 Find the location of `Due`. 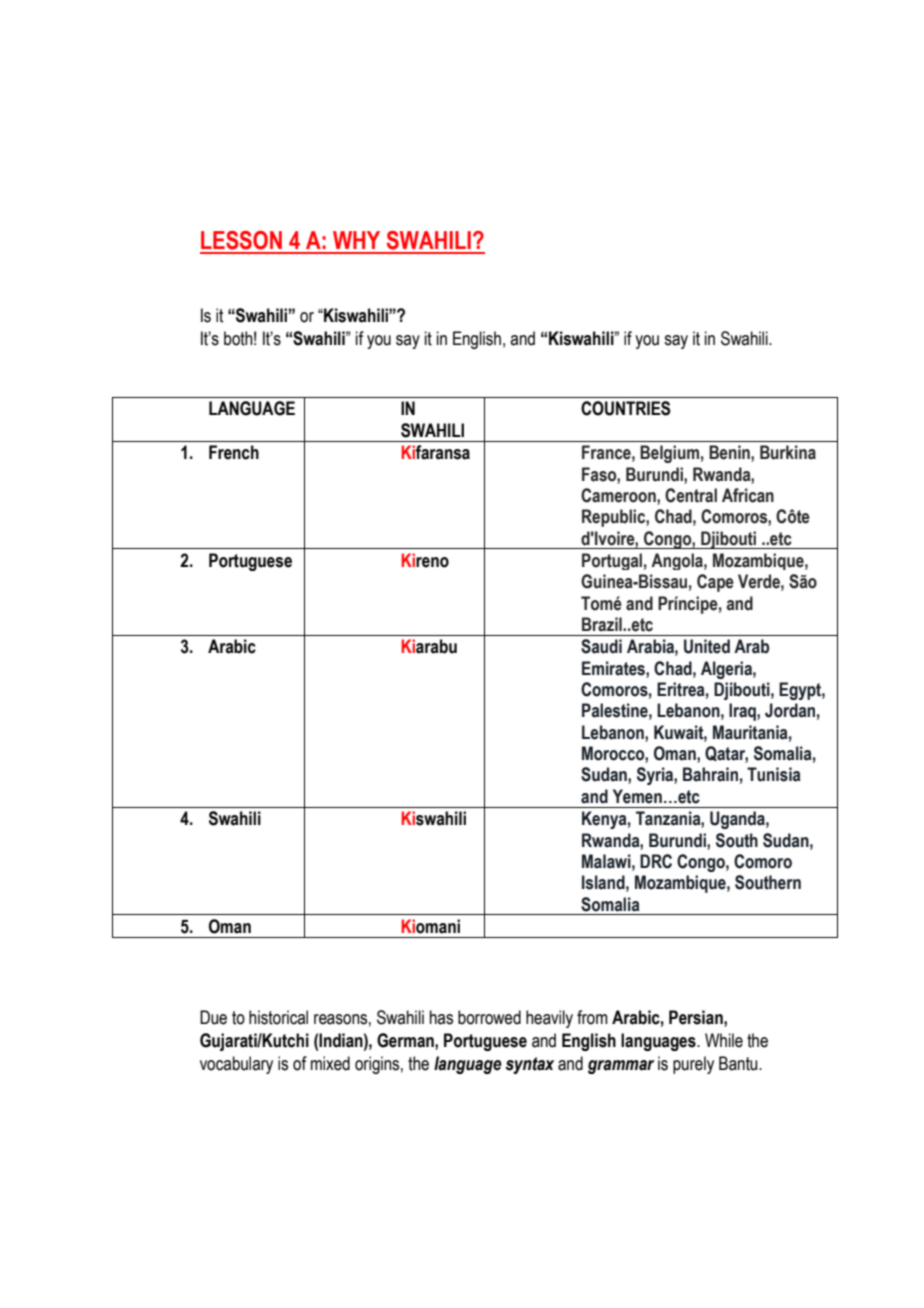

Due is located at coordinates (213, 1017).
